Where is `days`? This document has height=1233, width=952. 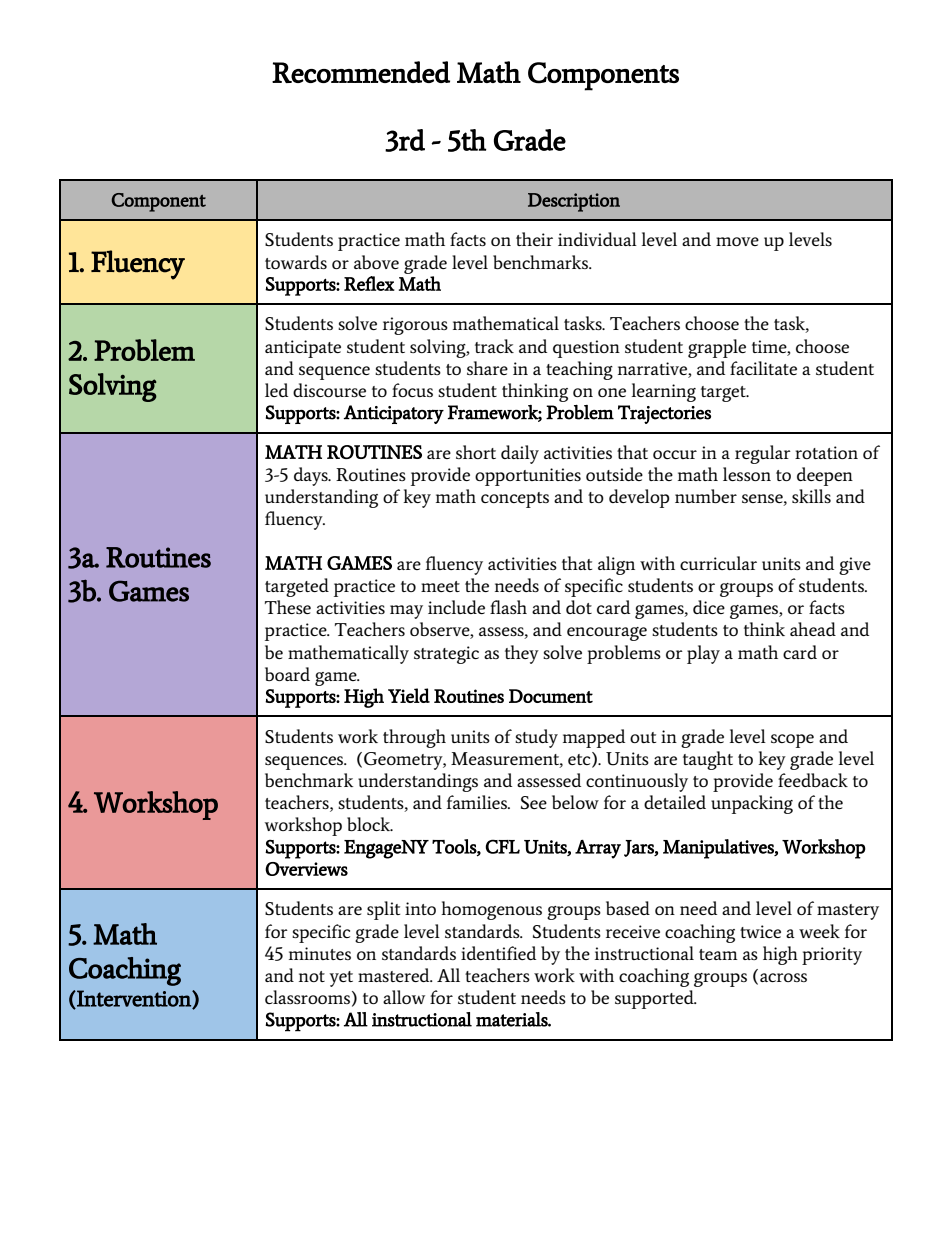 days is located at coordinates (312, 476).
